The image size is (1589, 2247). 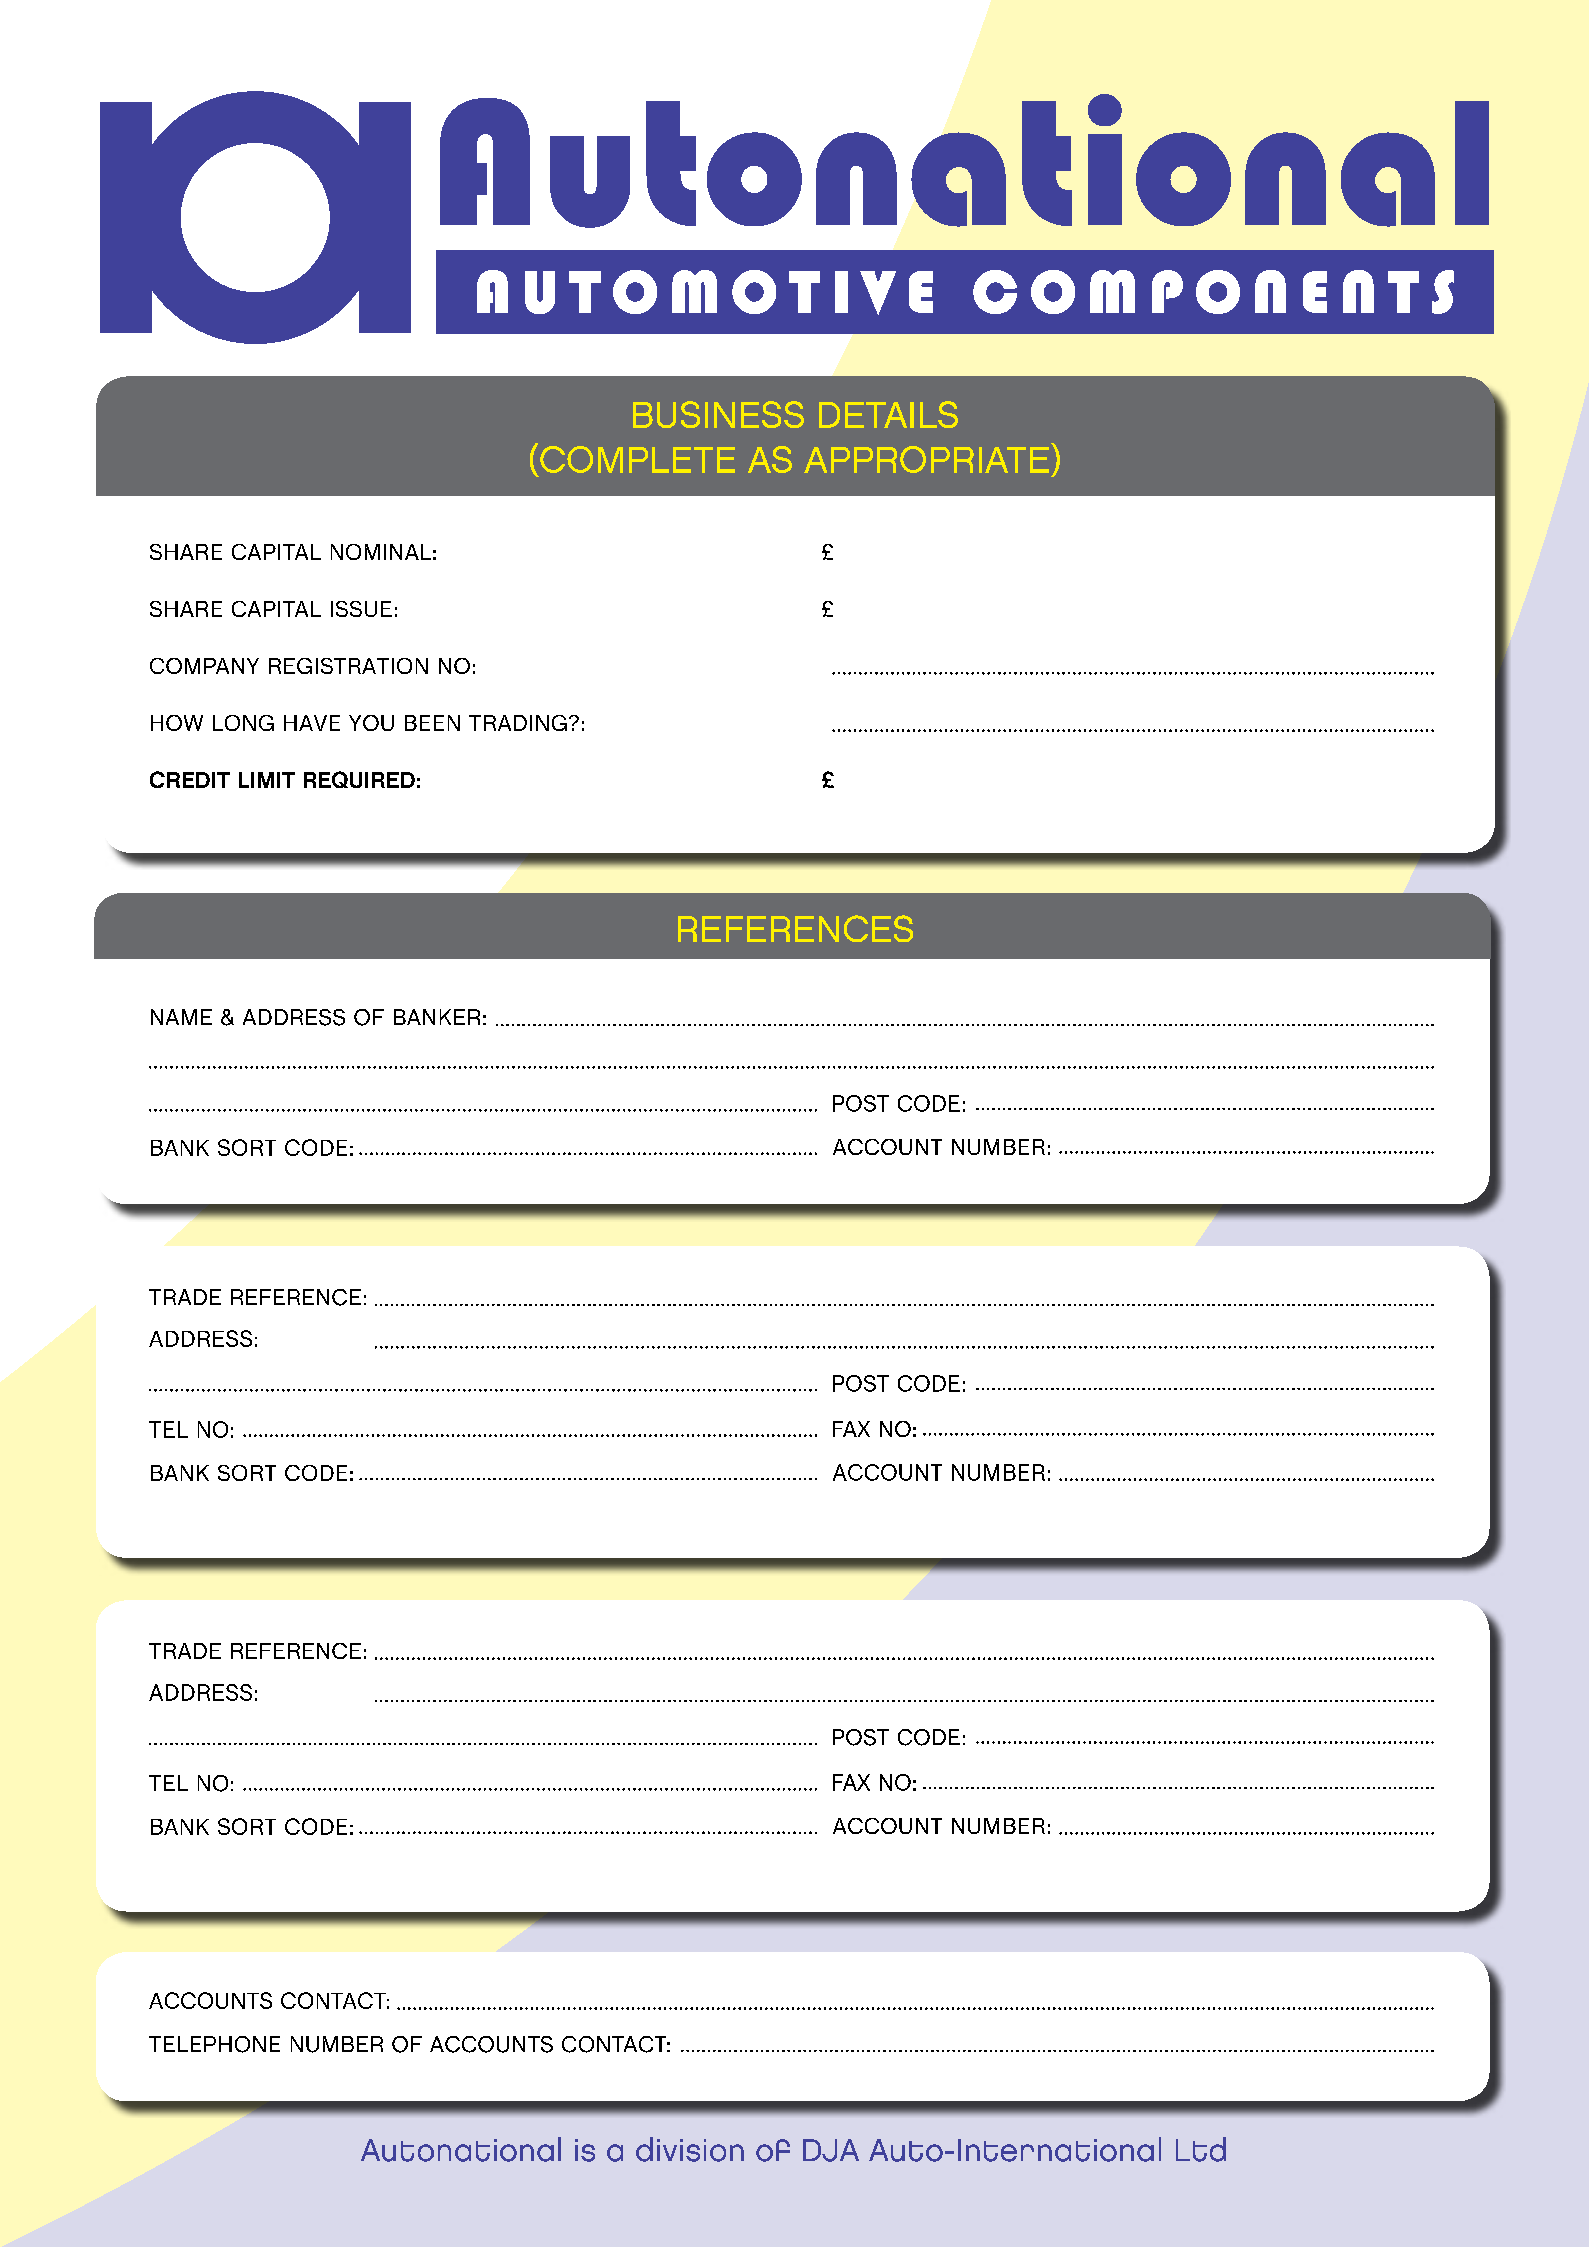 I want to click on COMPLETE, so click(x=637, y=459).
